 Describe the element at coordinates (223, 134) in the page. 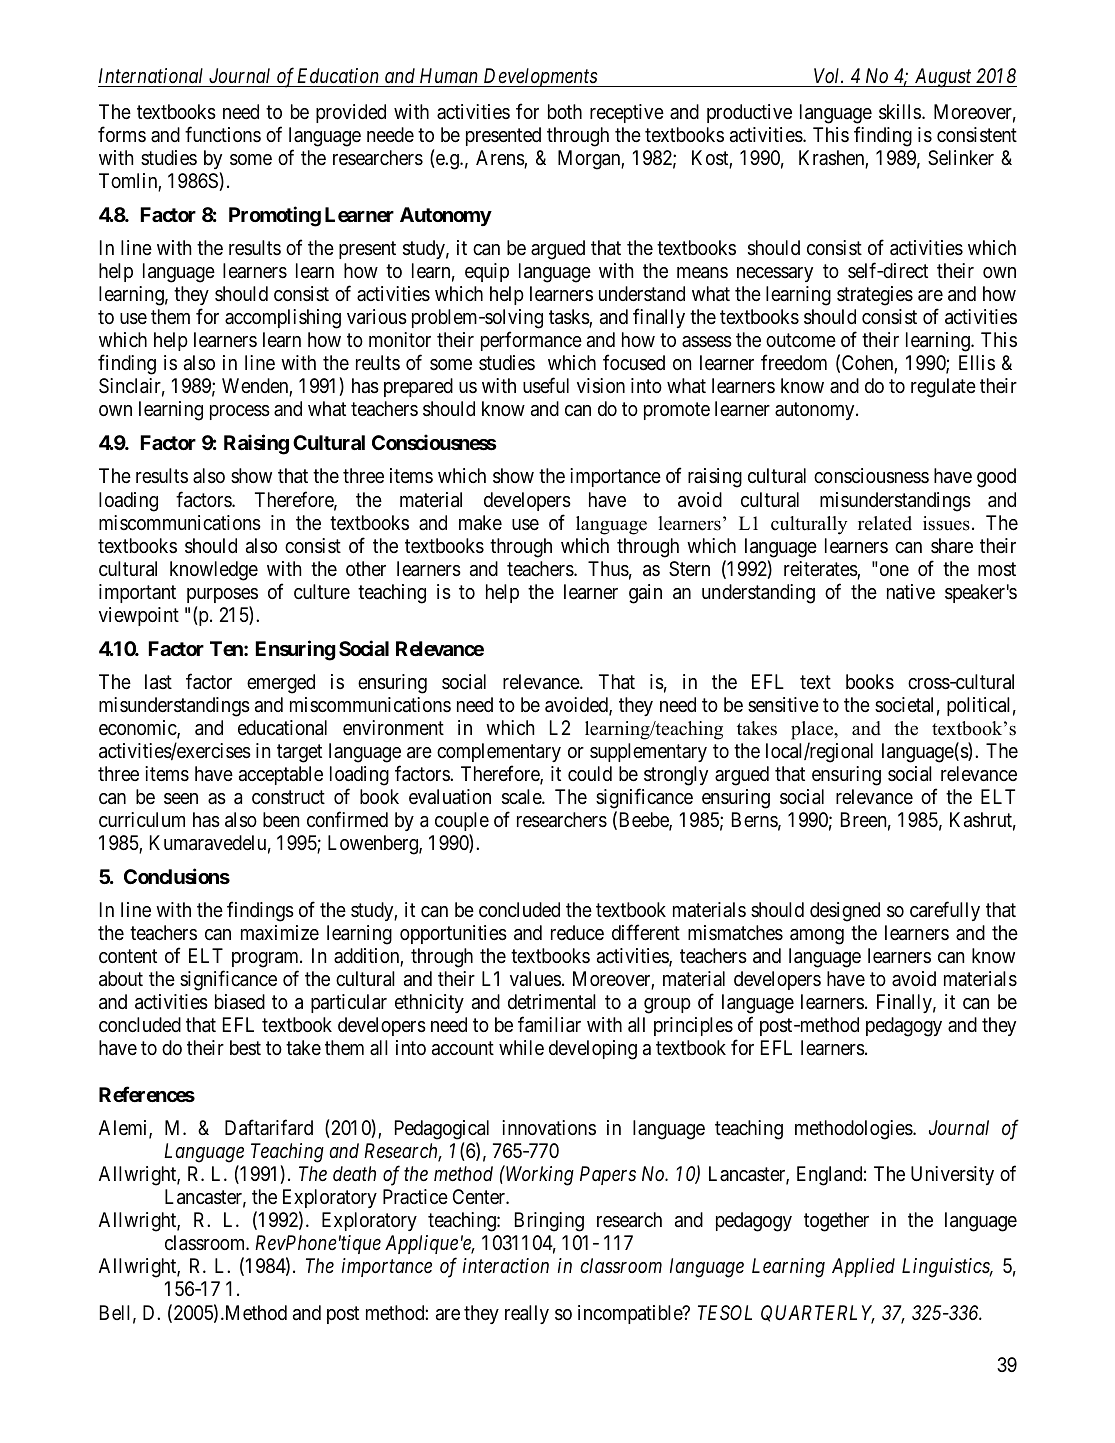

I see `functions` at that location.
